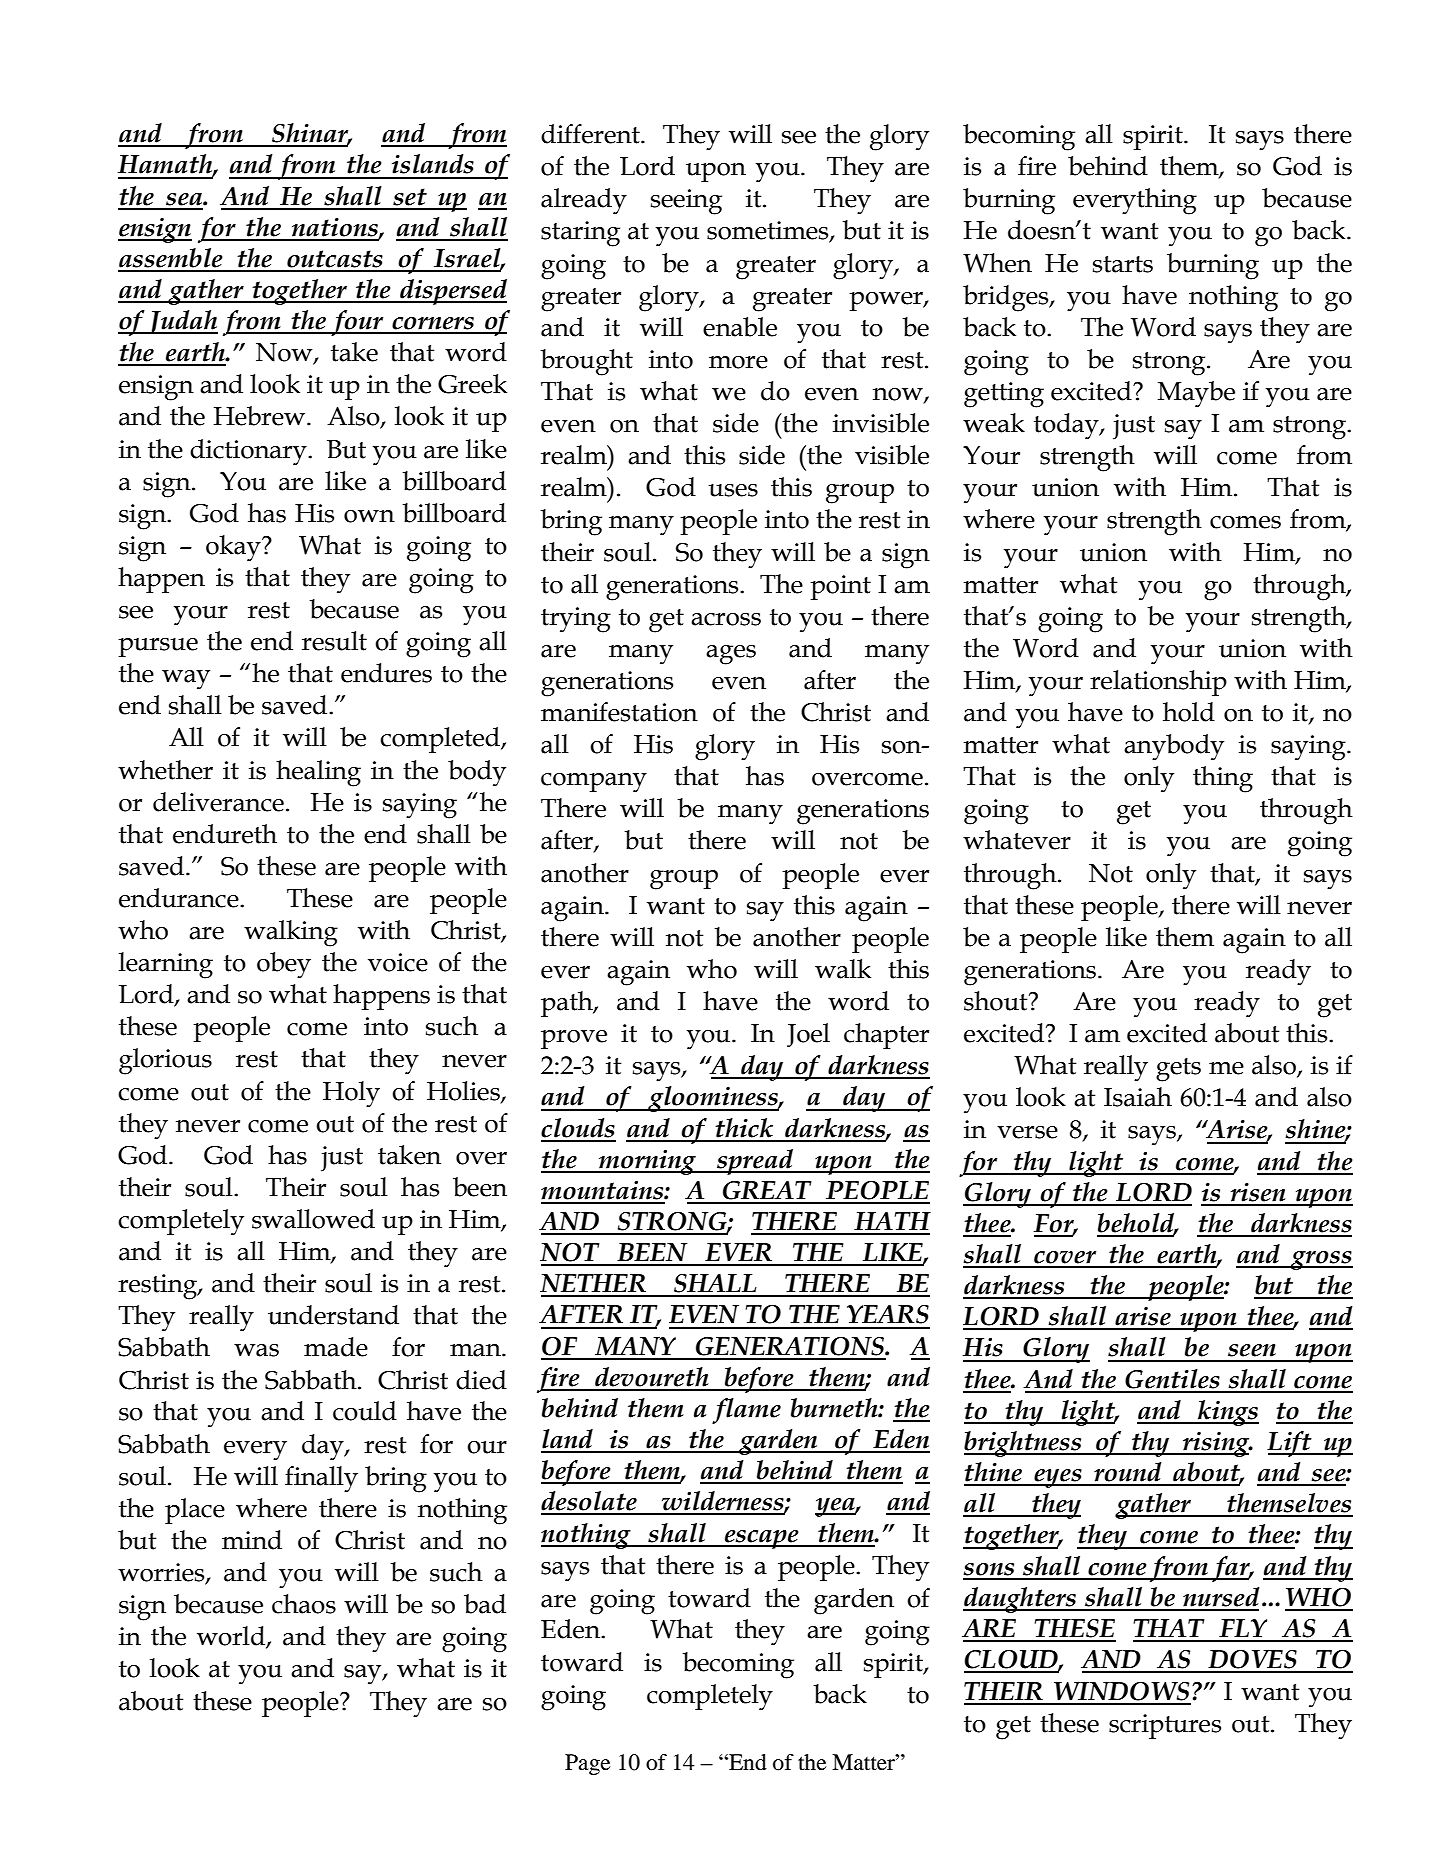 This screenshot has height=1860, width=1437. Describe the element at coordinates (304, 1604) in the screenshot. I see `chaos` at that location.
